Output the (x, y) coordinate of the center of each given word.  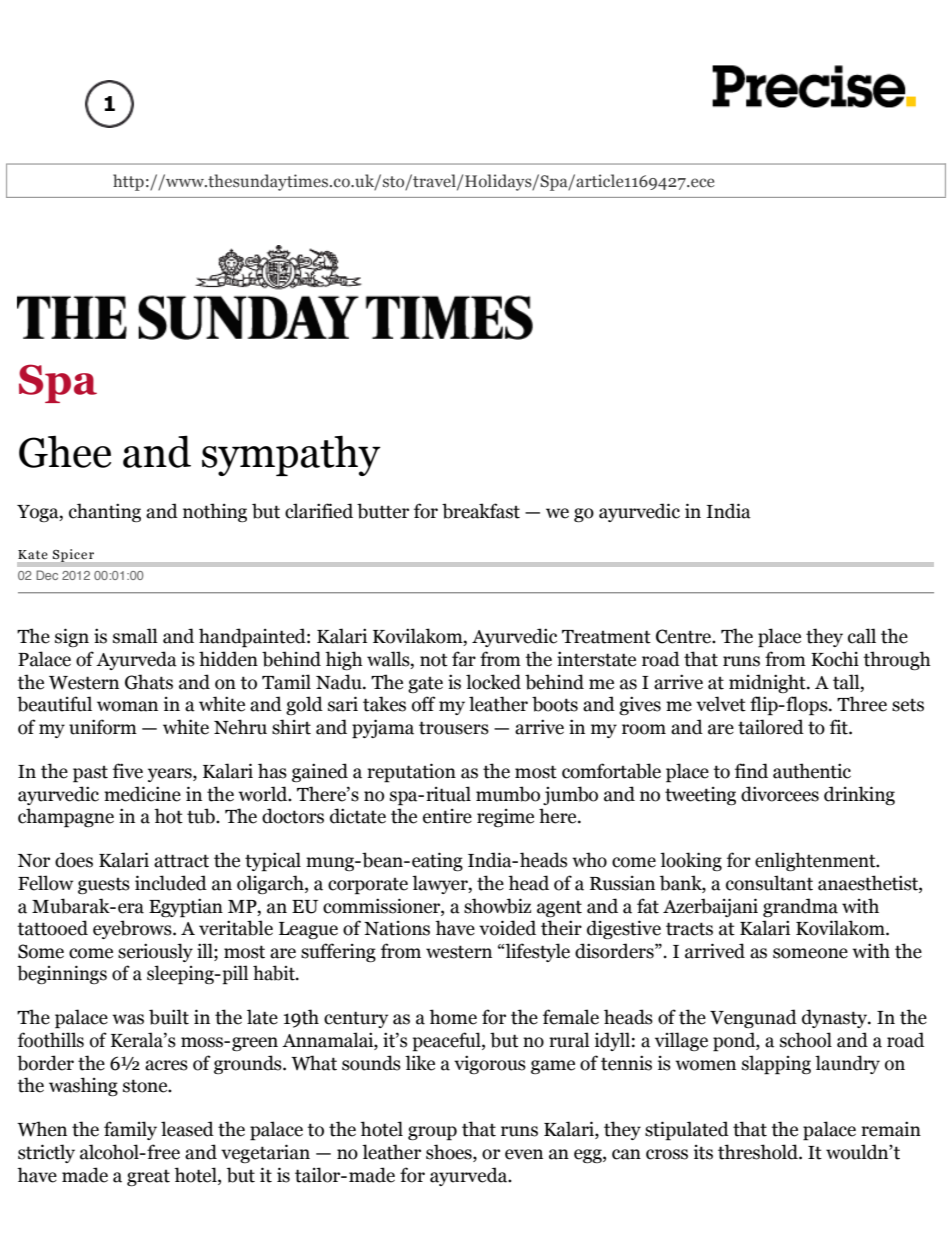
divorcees (780, 794)
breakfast (481, 511)
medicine (142, 794)
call (862, 636)
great (148, 1178)
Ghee (65, 451)
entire (447, 816)
